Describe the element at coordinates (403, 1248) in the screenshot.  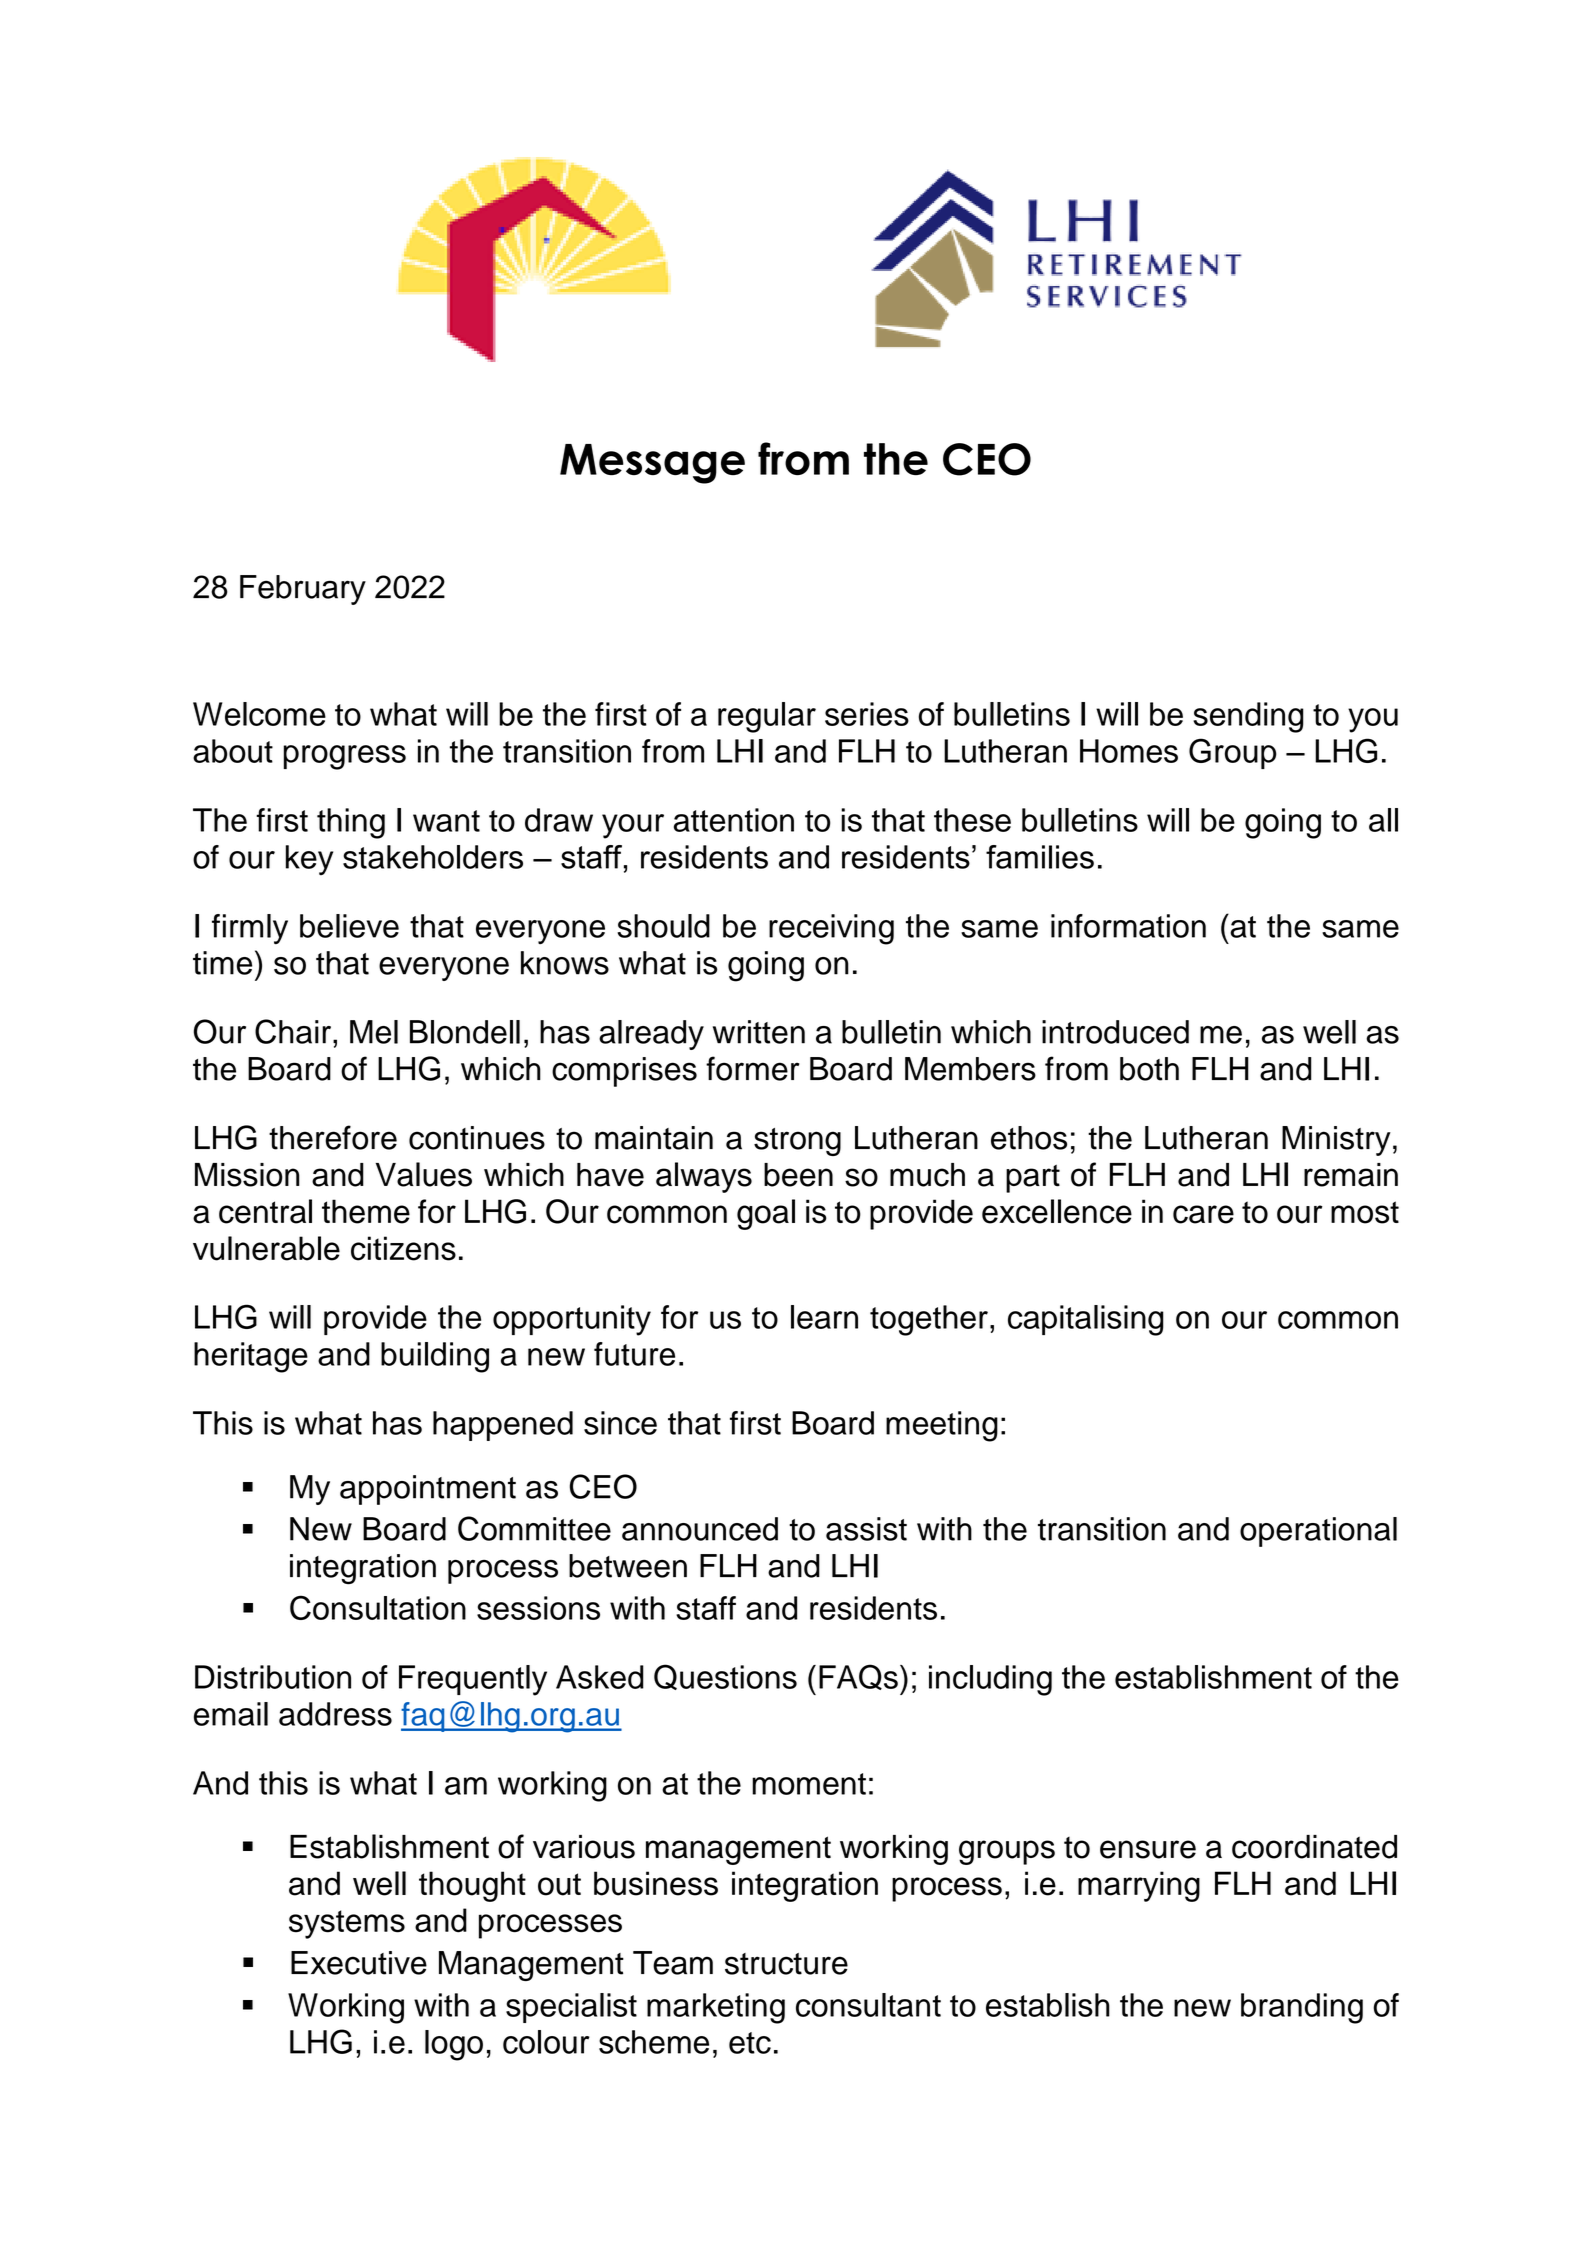
I see `citizens` at that location.
